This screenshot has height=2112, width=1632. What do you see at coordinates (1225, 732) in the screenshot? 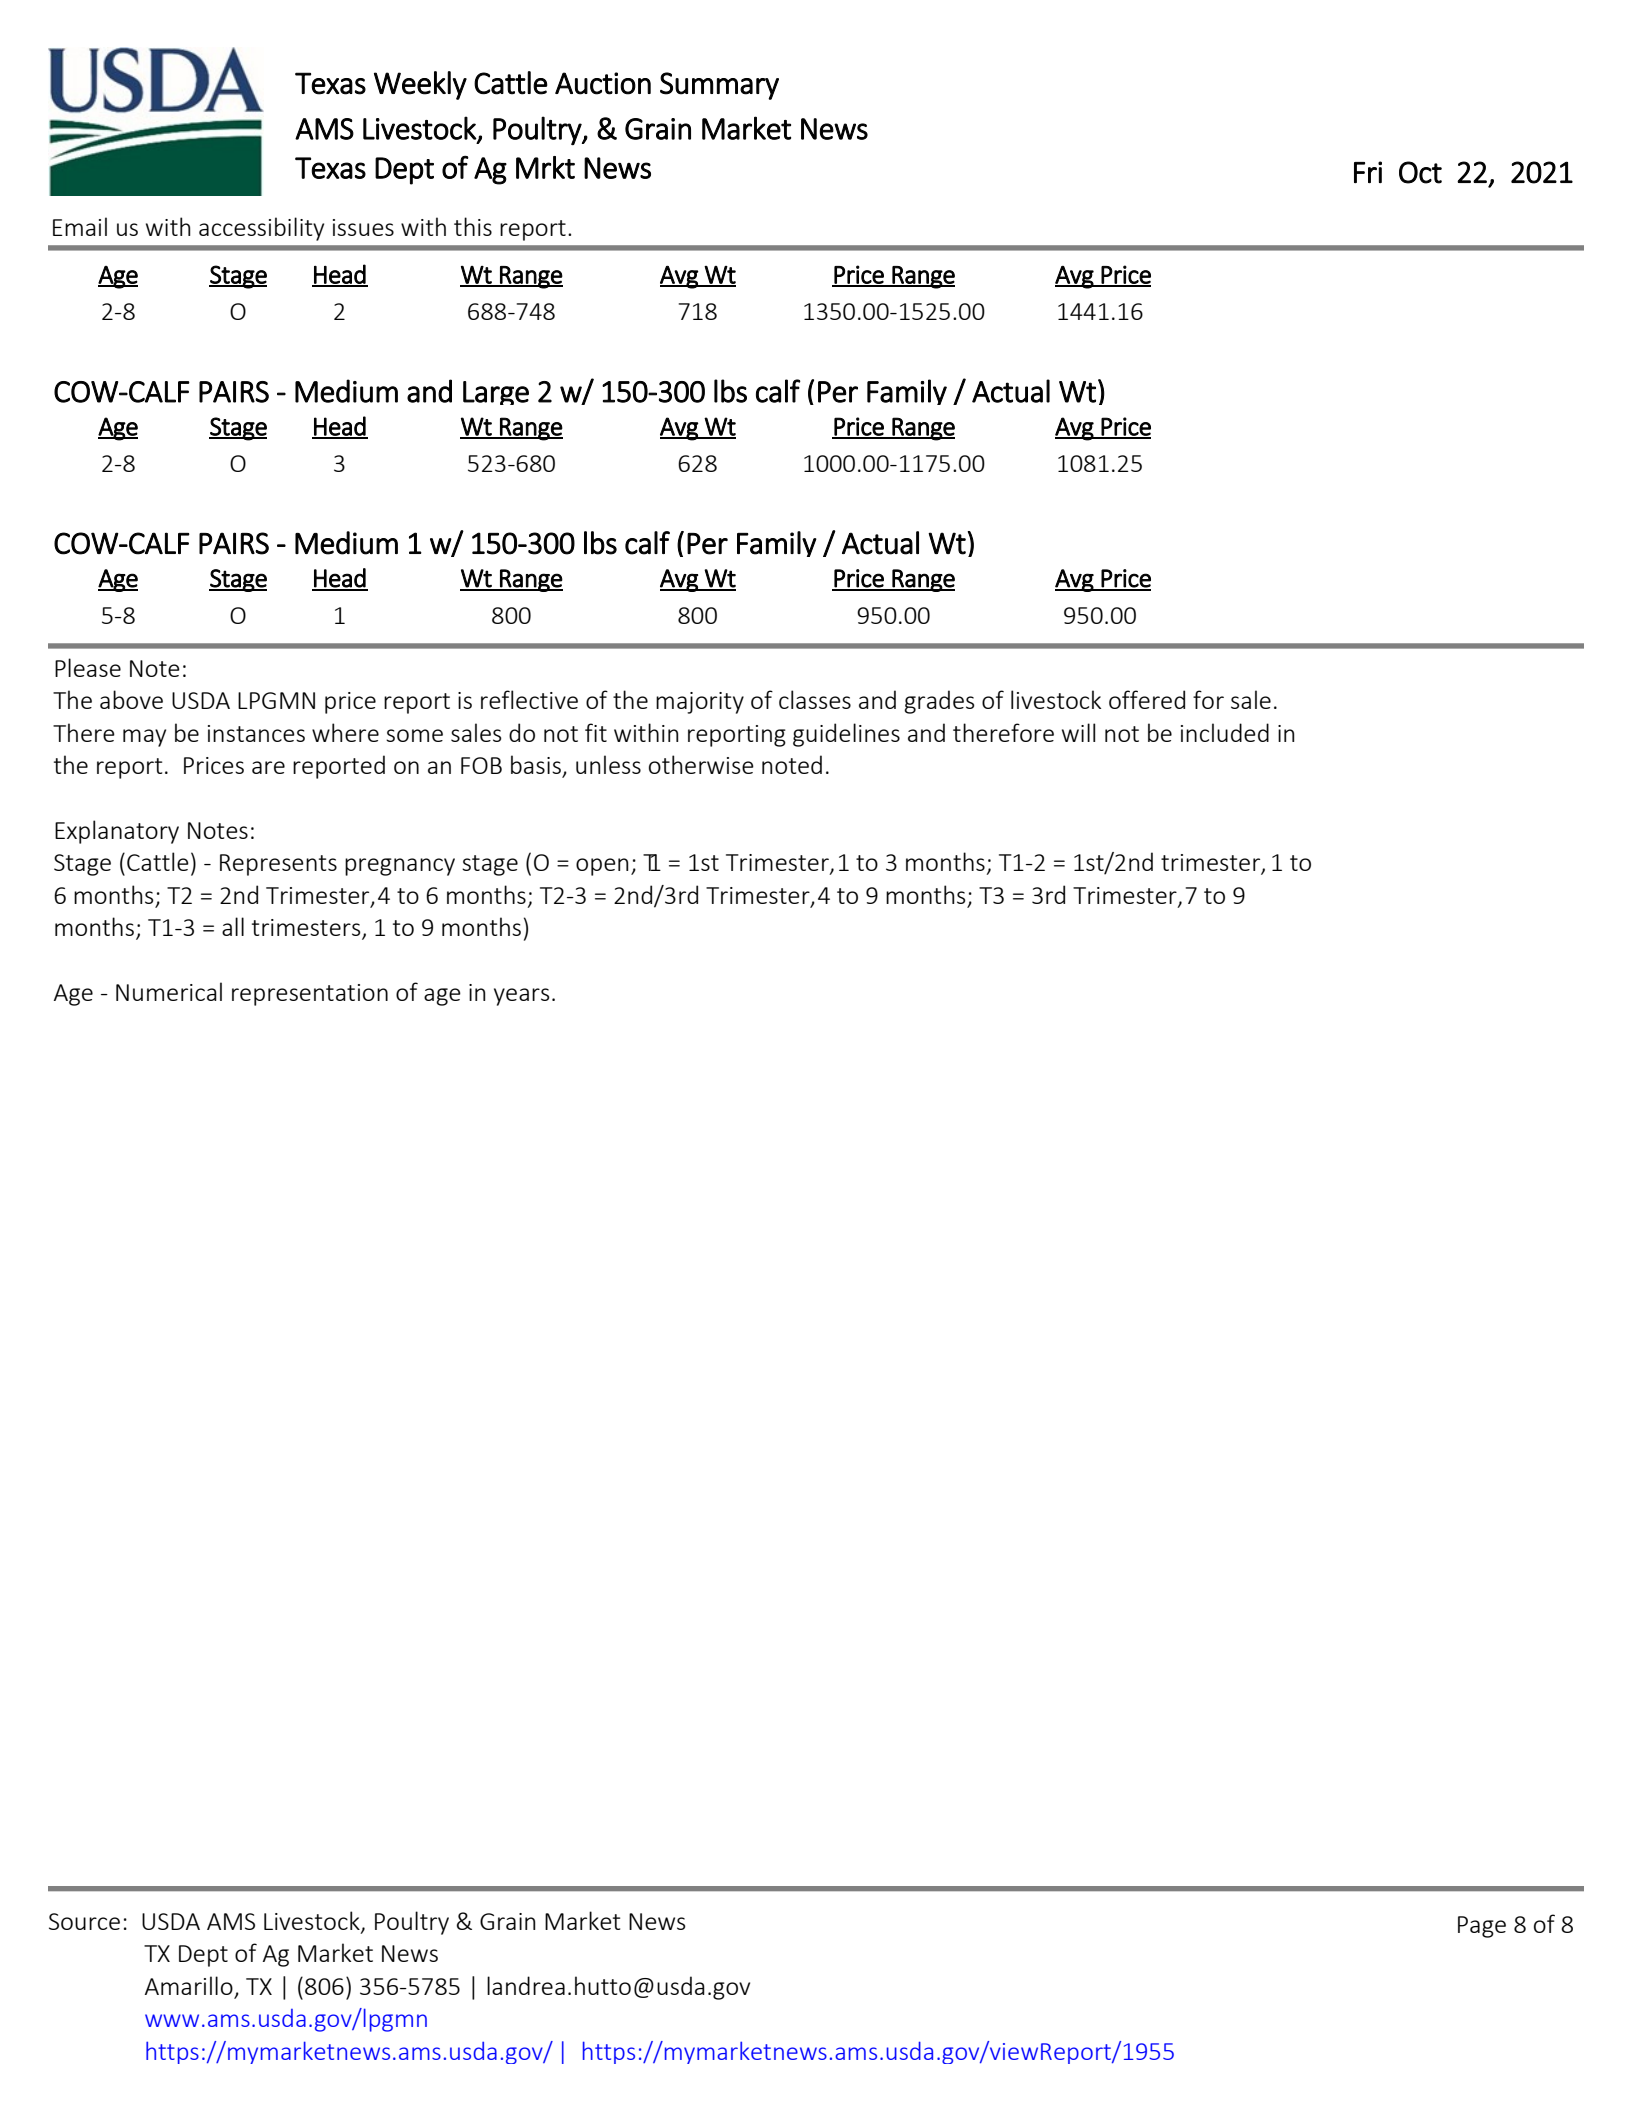
I see `included` at bounding box center [1225, 732].
